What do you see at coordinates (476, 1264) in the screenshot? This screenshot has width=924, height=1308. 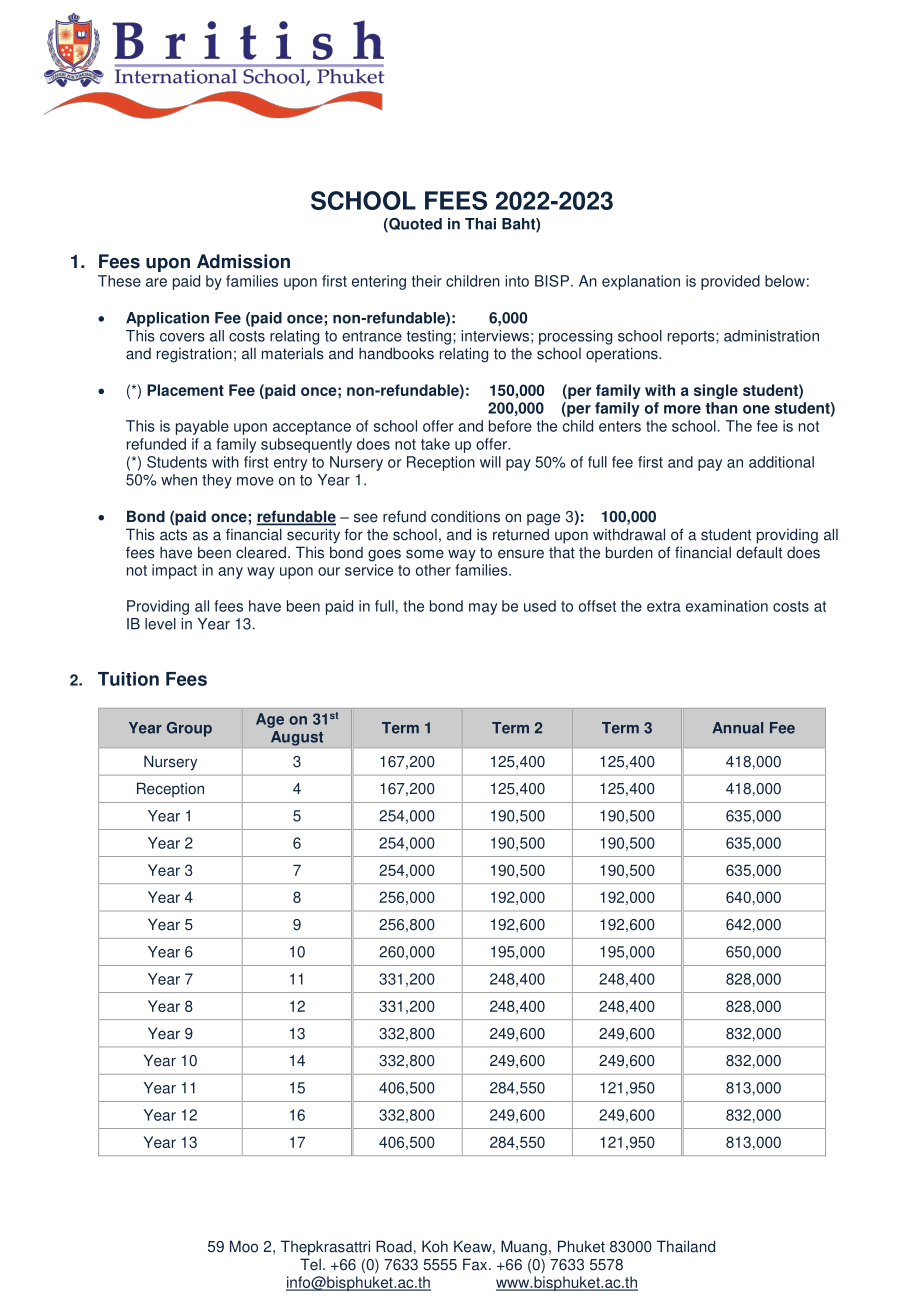 I see `Fax` at bounding box center [476, 1264].
